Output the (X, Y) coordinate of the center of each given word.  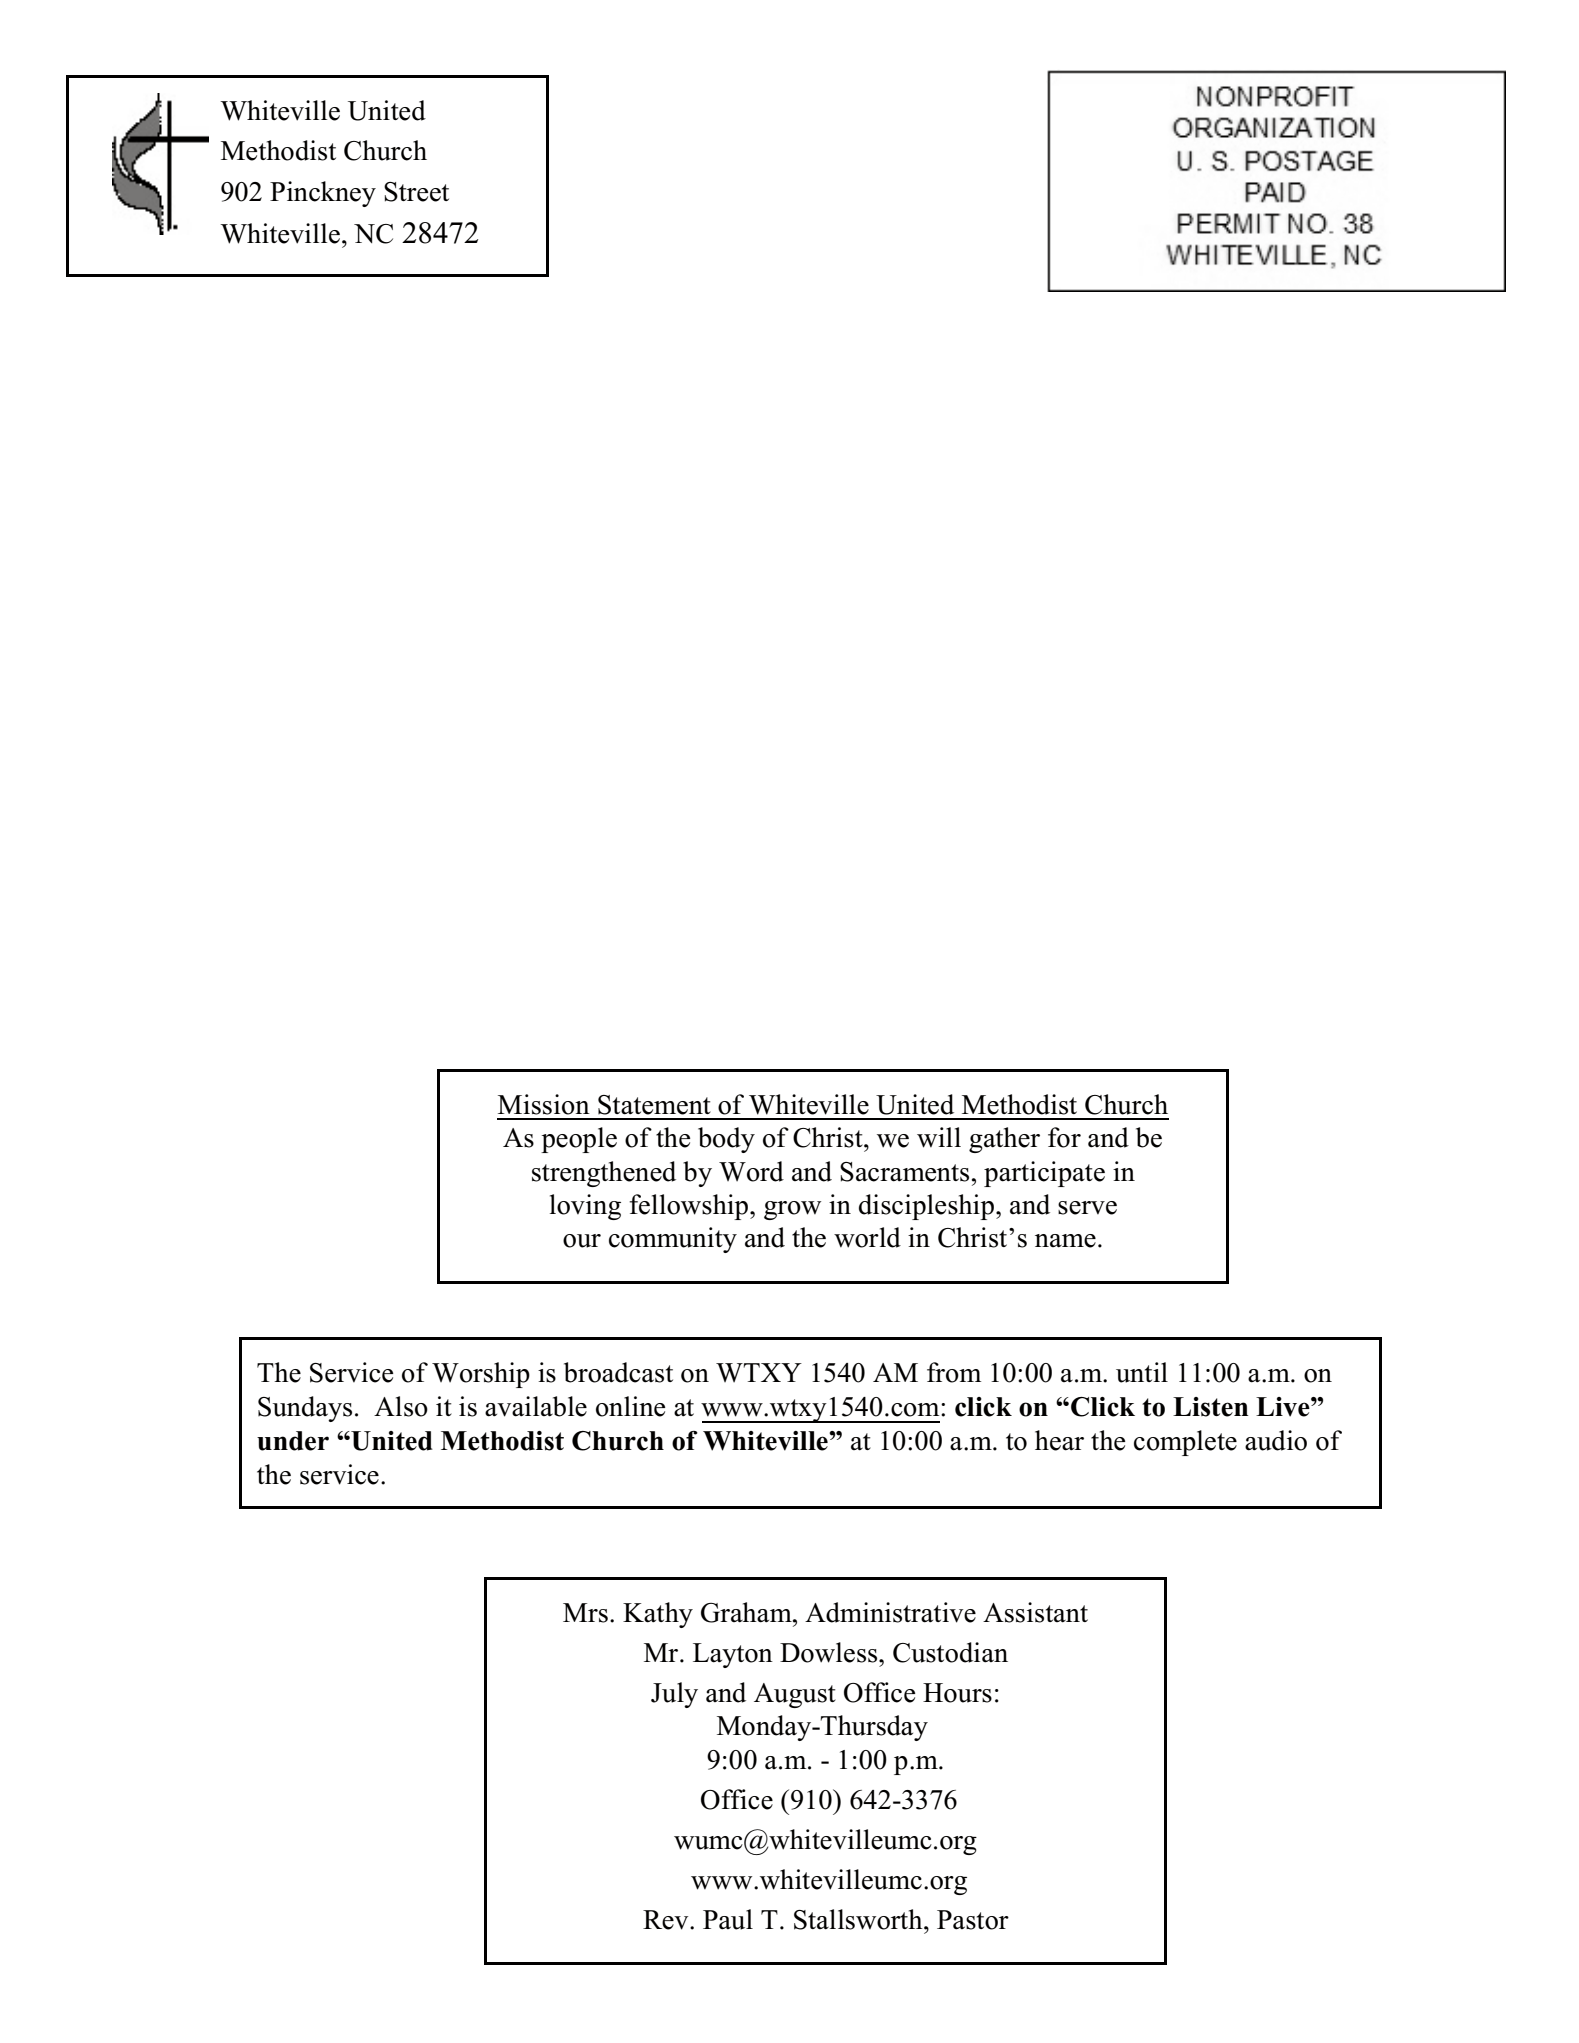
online (630, 1406)
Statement (654, 1105)
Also (401, 1406)
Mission (544, 1104)
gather (1004, 1140)
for (1064, 1137)
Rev (667, 1920)
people (579, 1140)
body (726, 1140)
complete (1185, 1443)
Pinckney (323, 194)
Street (416, 192)
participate (1044, 1174)
